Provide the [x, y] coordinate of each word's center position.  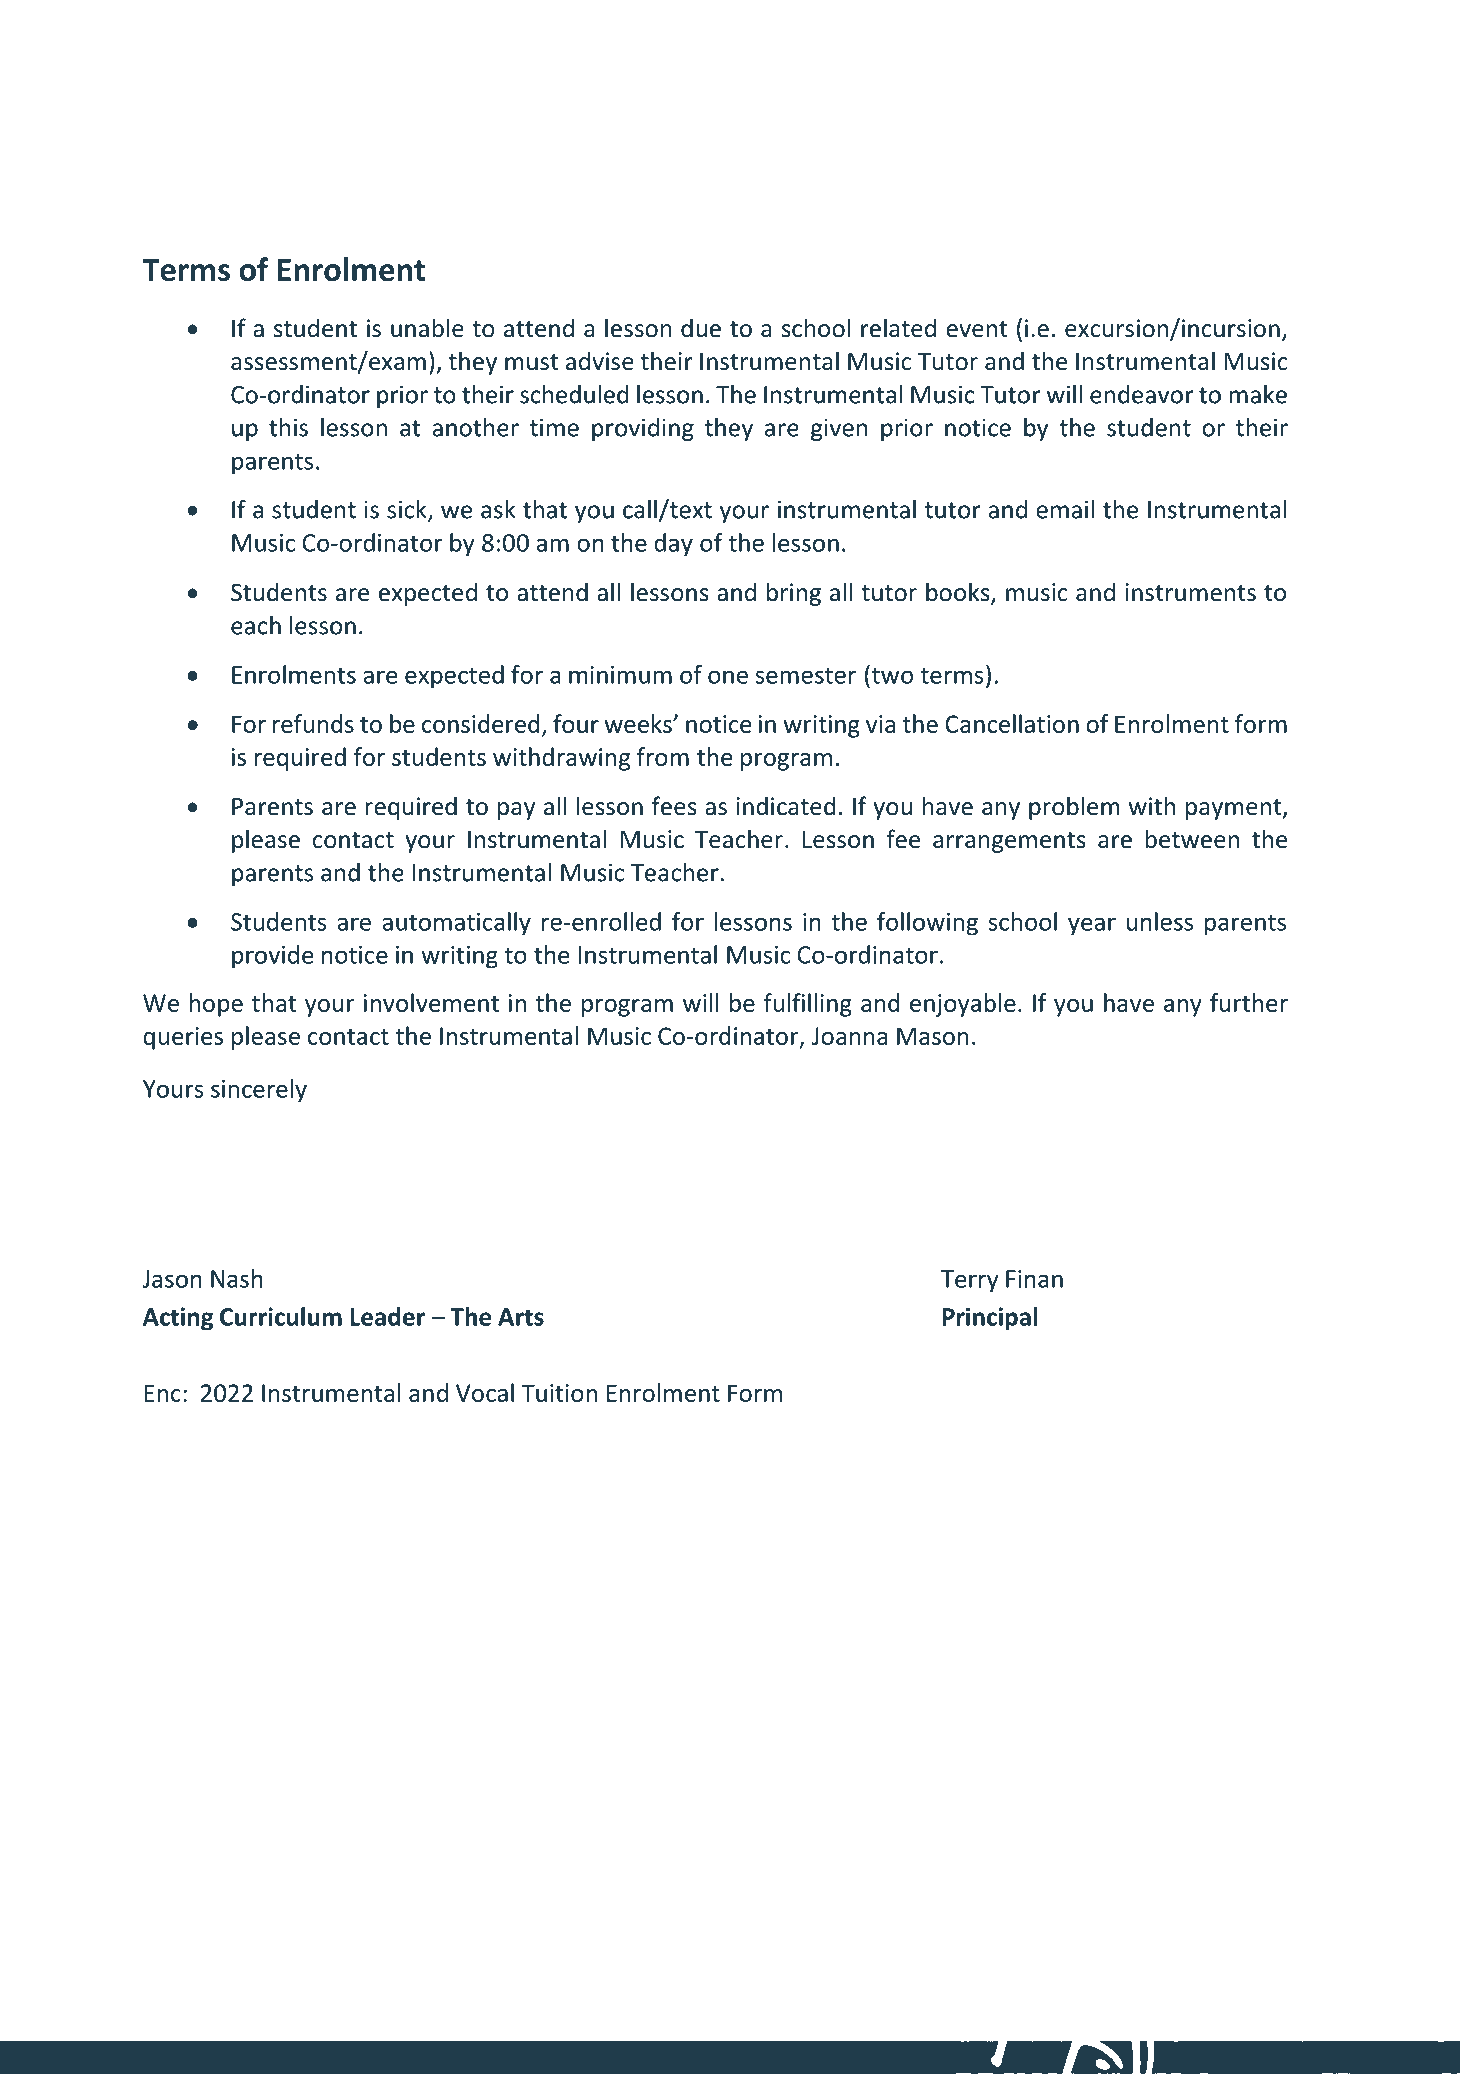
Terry [970, 1281]
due [701, 328]
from [663, 756]
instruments [1190, 592]
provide [272, 957]
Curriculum [281, 1316]
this [288, 427]
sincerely [259, 1091]
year [1092, 926]
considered [481, 723]
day [673, 545]
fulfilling [808, 1005]
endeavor [1142, 394]
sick [408, 510]
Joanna [850, 1036]
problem [1074, 808]
